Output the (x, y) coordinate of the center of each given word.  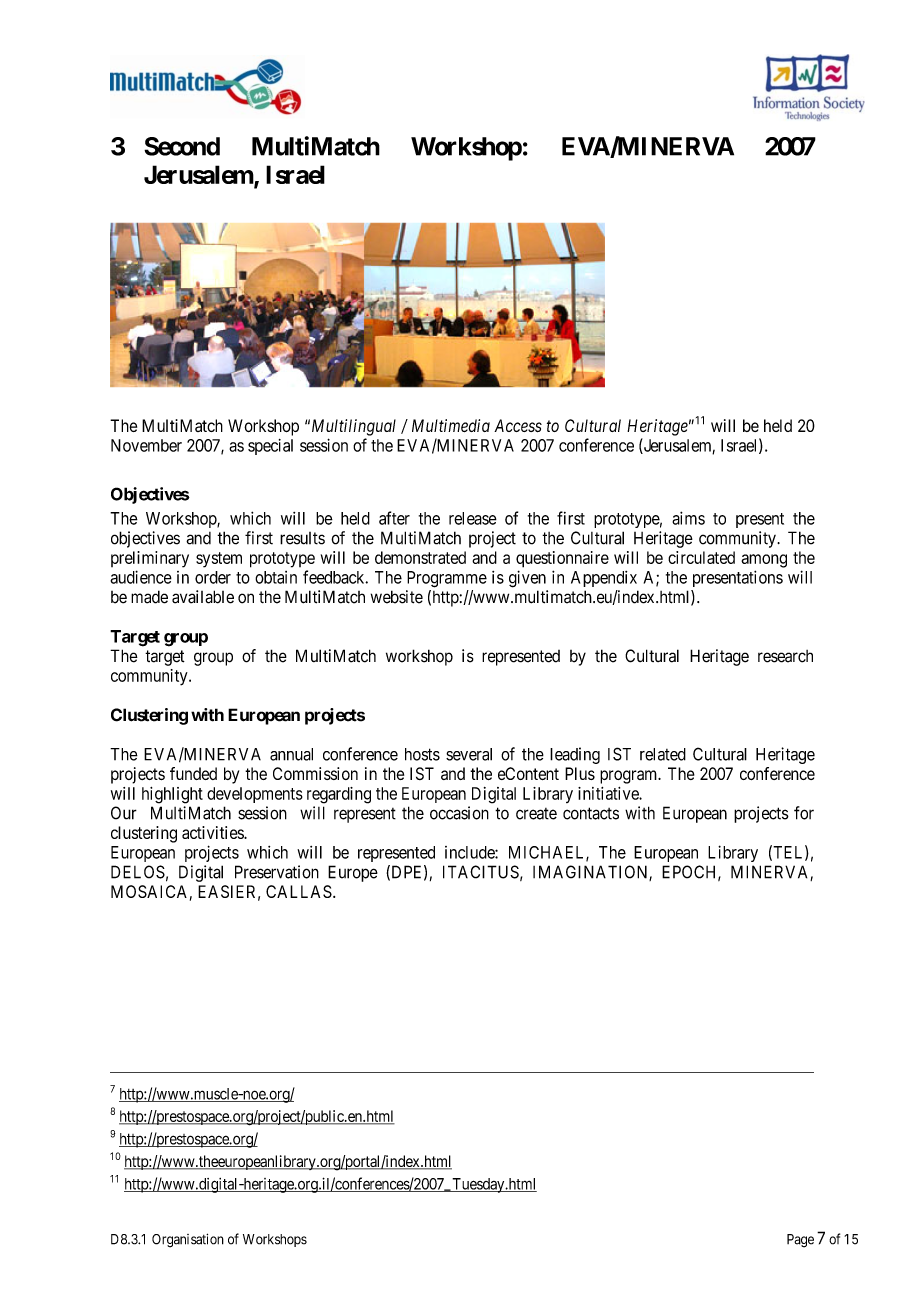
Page (800, 1241)
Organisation (188, 1240)
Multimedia (451, 425)
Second (182, 146)
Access (518, 425)
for (804, 813)
